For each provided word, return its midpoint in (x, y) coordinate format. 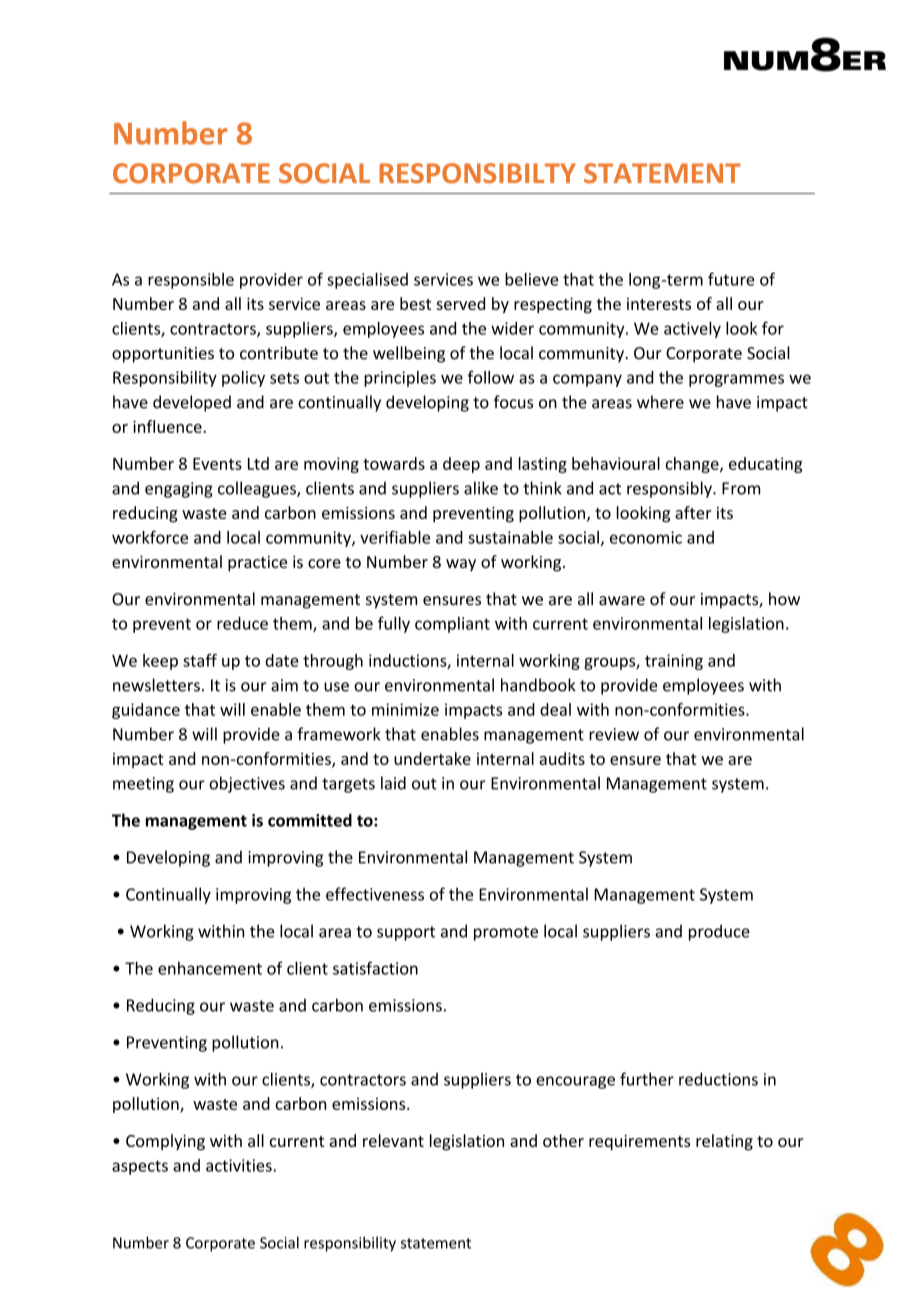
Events (217, 464)
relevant (393, 1140)
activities (240, 1165)
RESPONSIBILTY (477, 173)
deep (461, 465)
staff (200, 660)
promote (506, 933)
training (674, 662)
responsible (191, 280)
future (731, 279)
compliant (452, 625)
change (693, 465)
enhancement (210, 968)
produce (719, 932)
